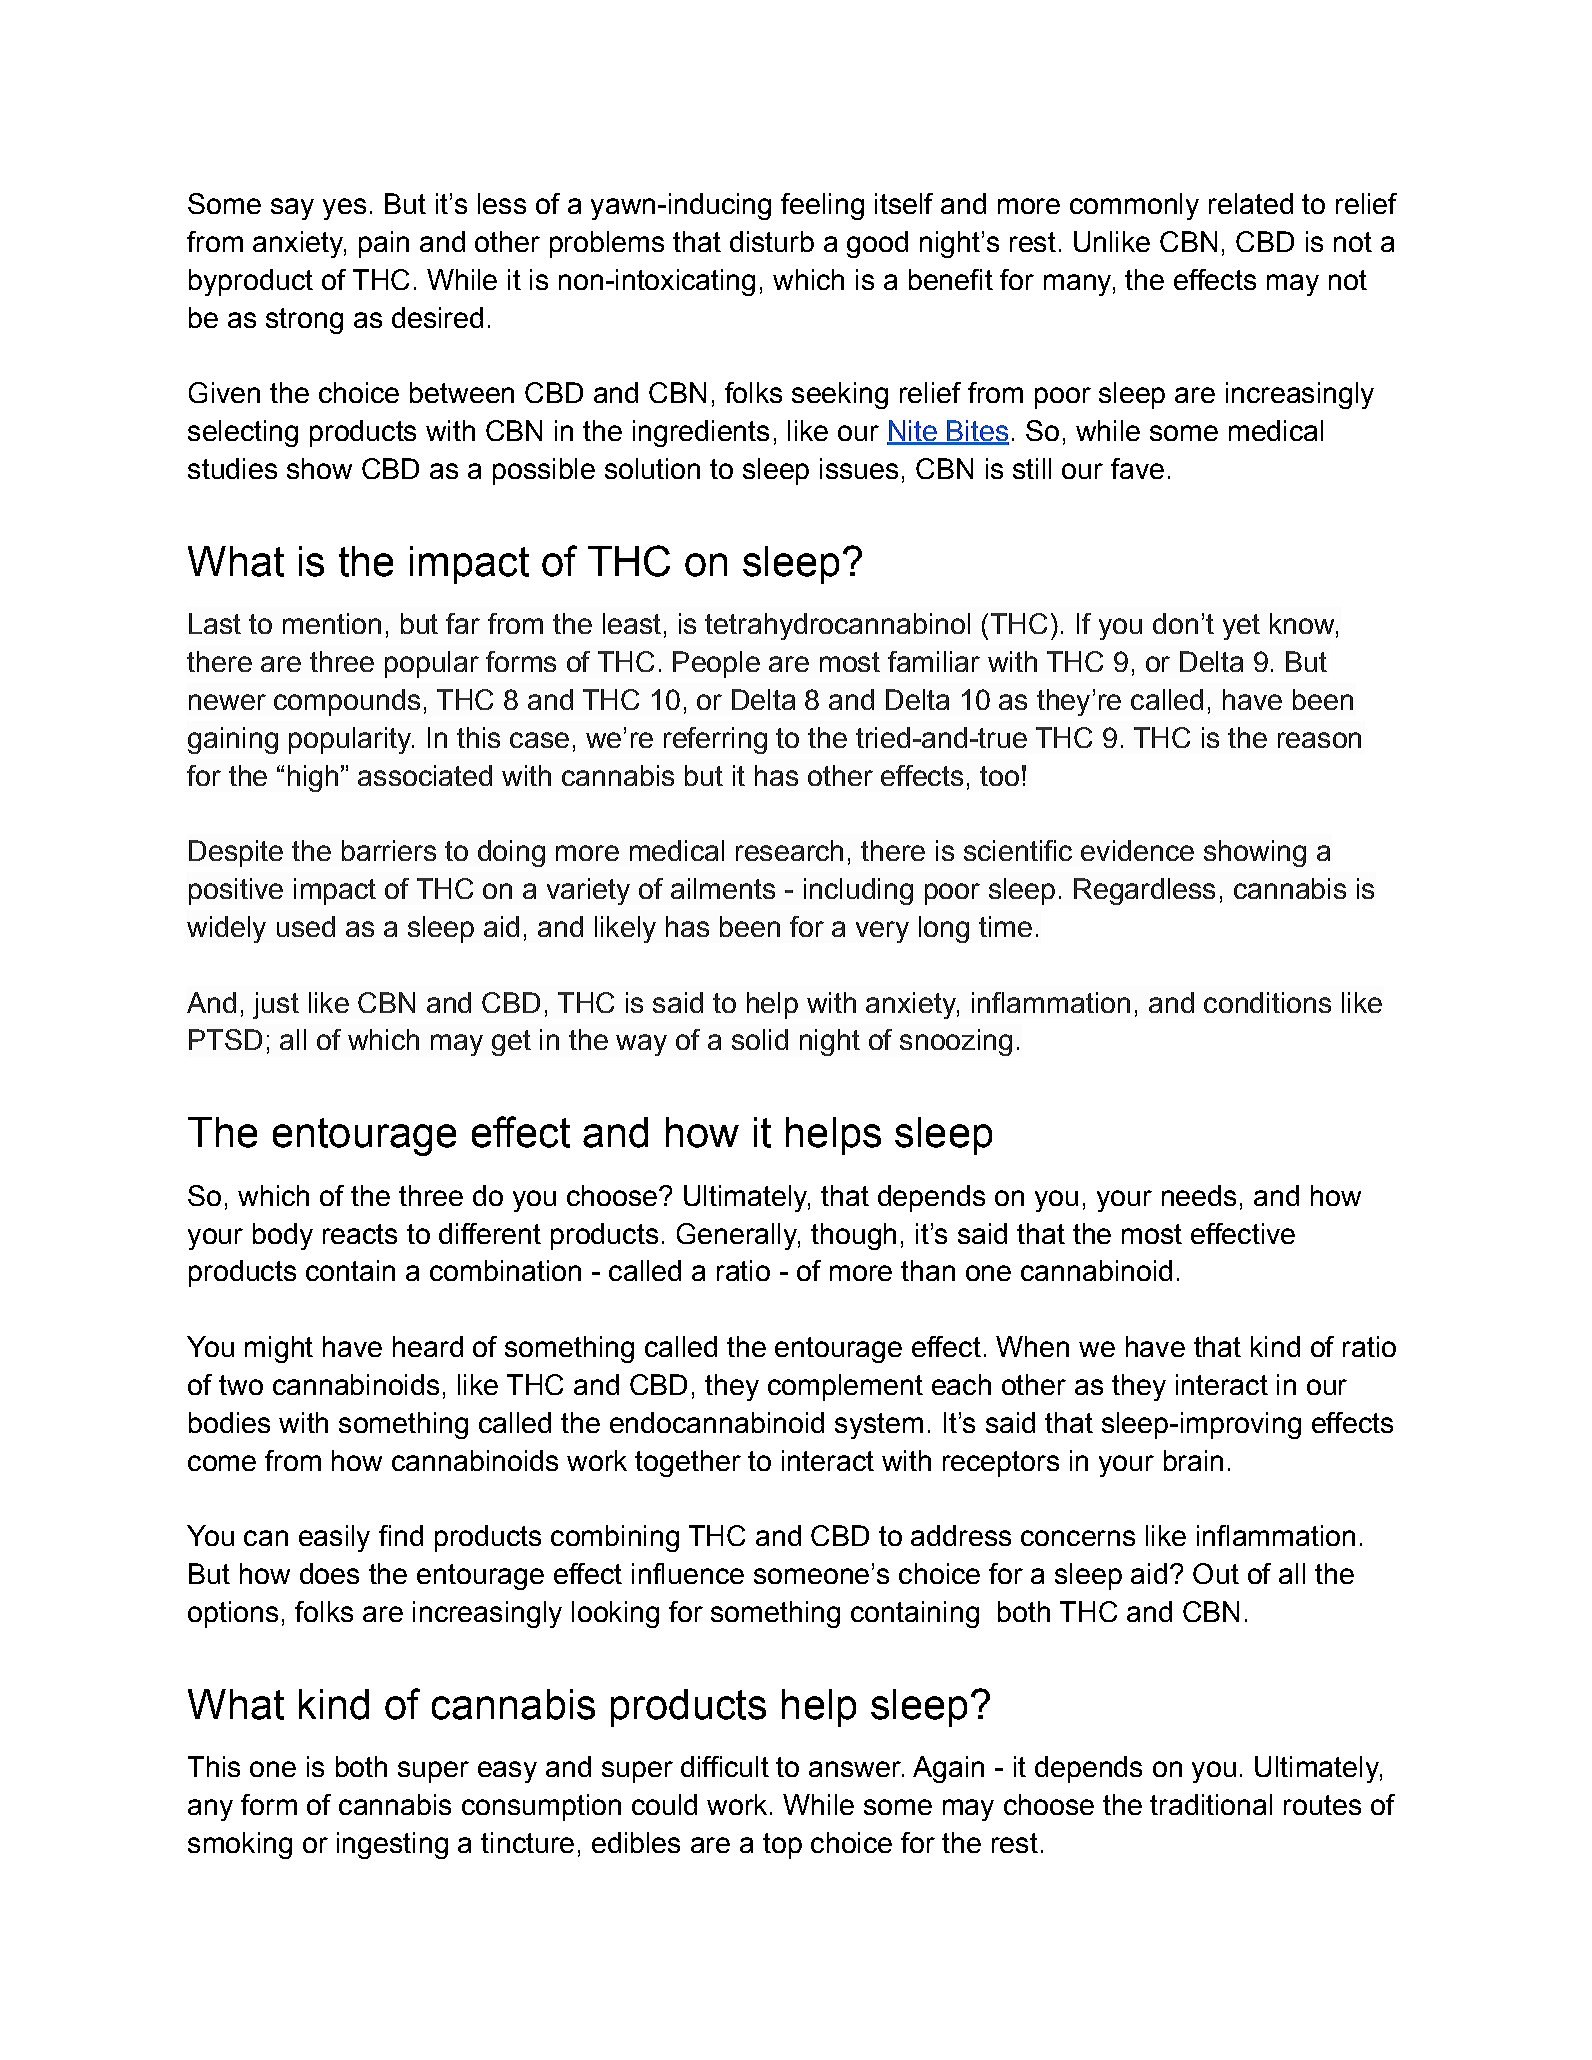 This screenshot has height=2060, width=1592. What do you see at coordinates (715, 740) in the screenshot?
I see `referring` at bounding box center [715, 740].
